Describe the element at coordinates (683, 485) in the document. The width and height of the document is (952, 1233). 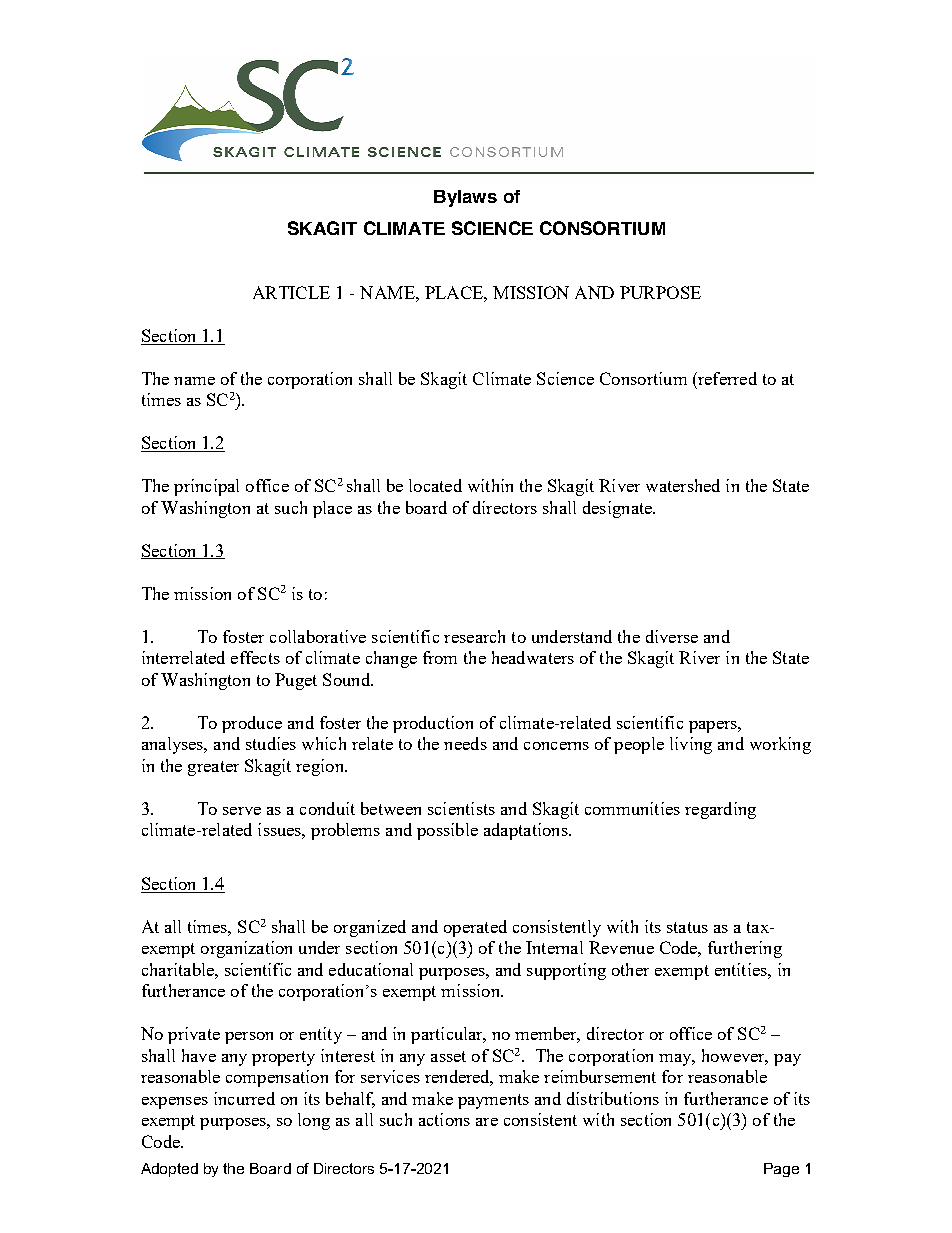
I see `watershed` at that location.
